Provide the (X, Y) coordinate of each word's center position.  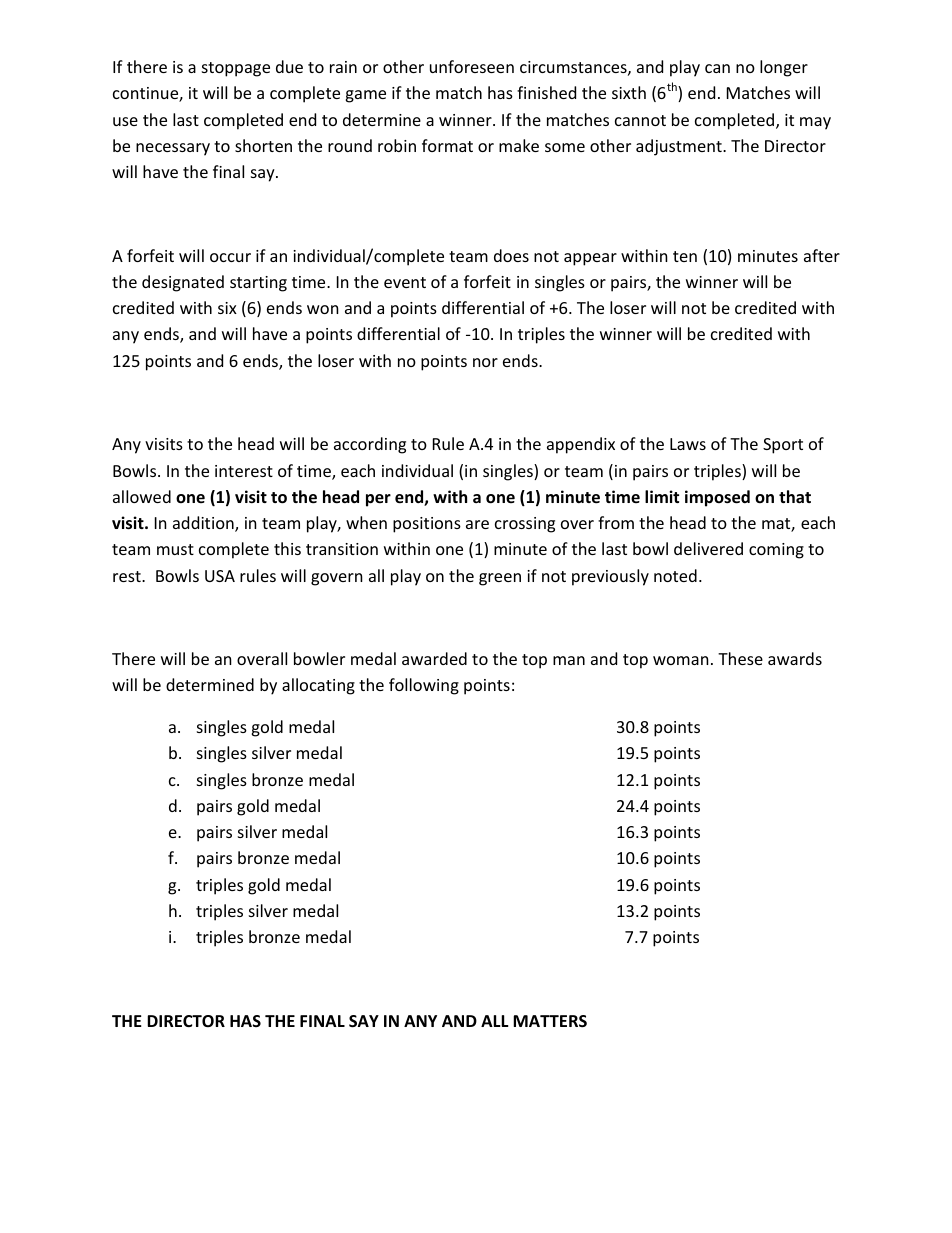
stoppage (236, 69)
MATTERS (550, 1021)
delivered (708, 548)
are (477, 524)
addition (204, 524)
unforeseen (472, 66)
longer (784, 68)
